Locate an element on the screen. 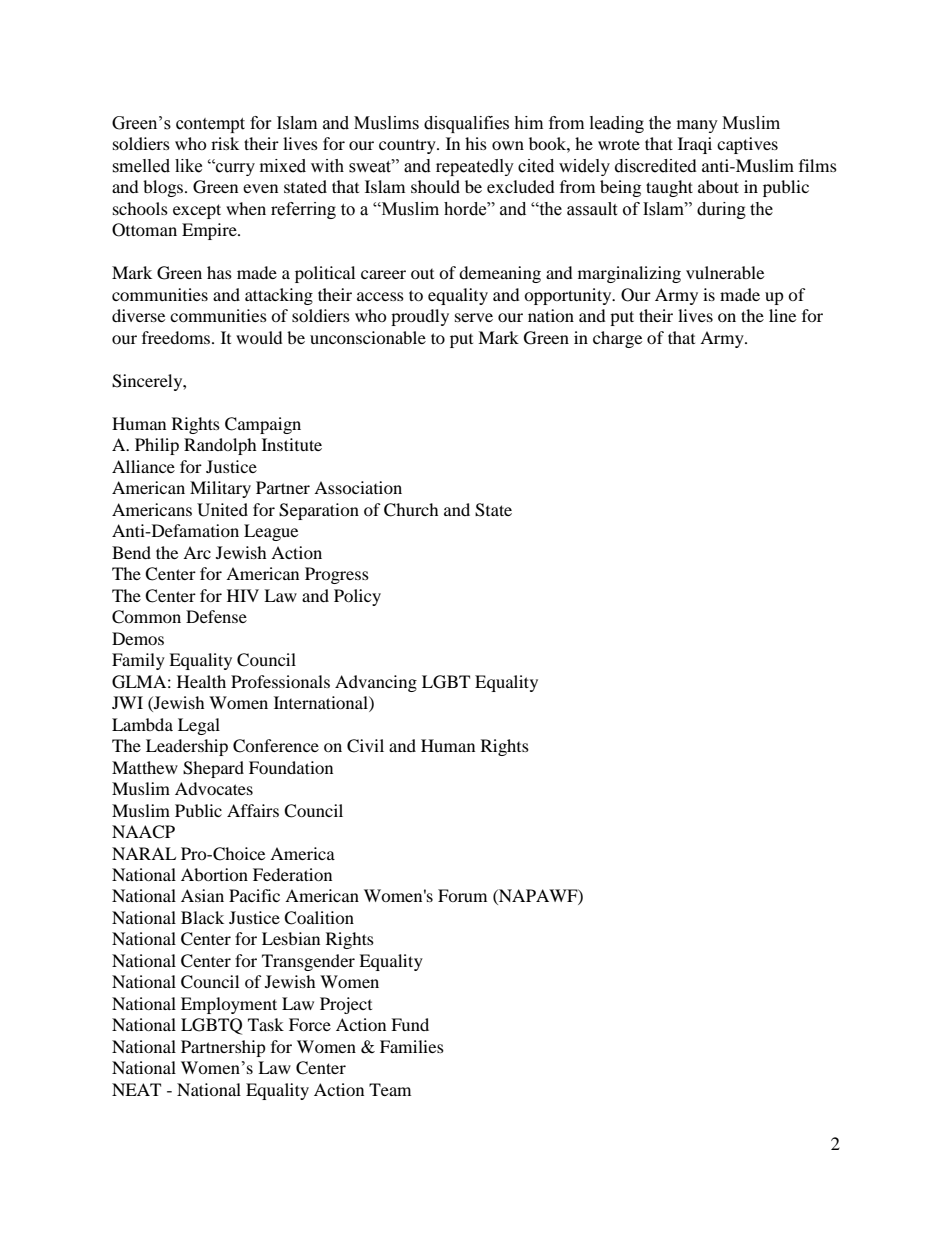 The height and width of the screenshot is (1233, 952). his is located at coordinates (476, 143).
